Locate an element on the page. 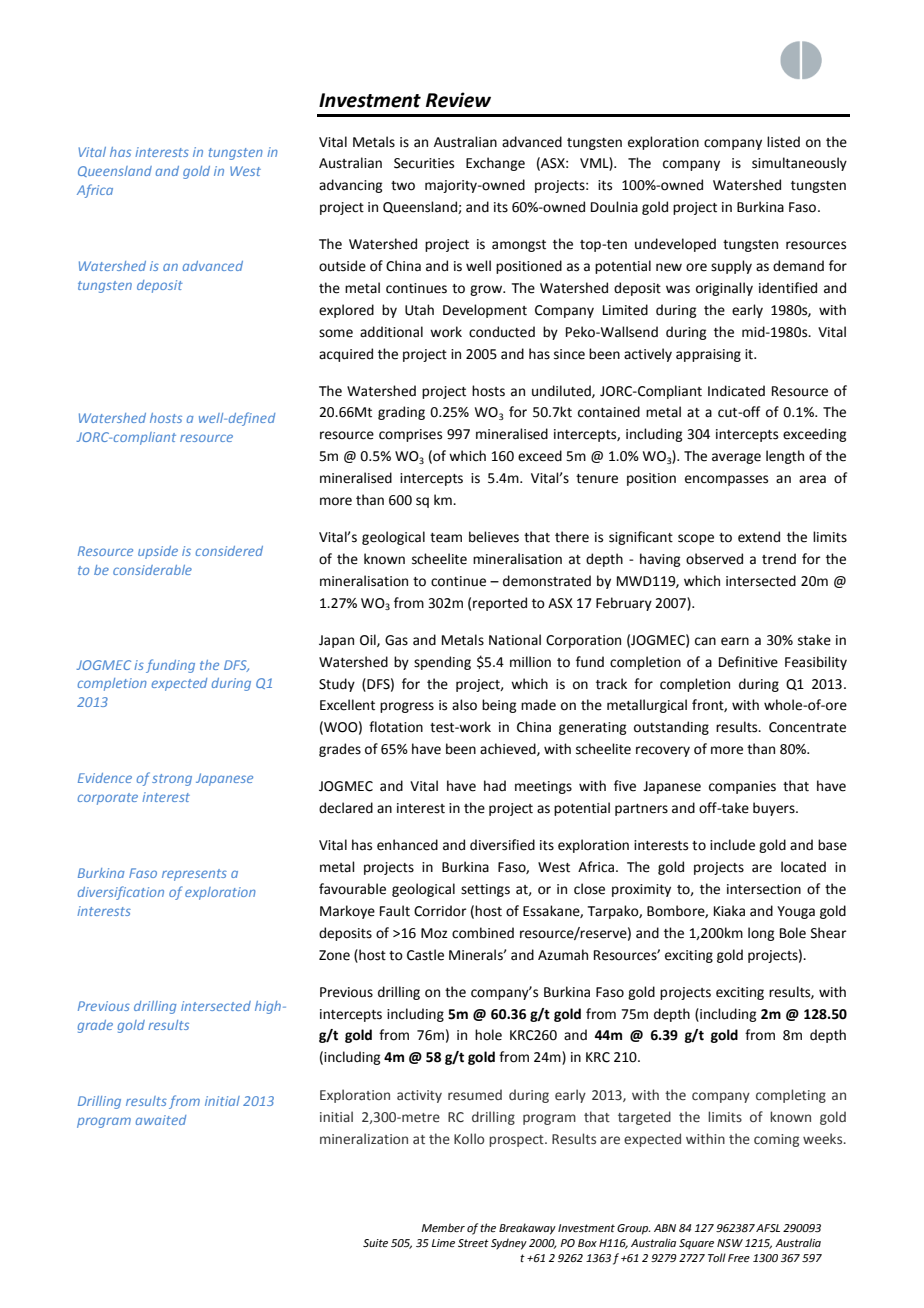  Definitive is located at coordinates (748, 662).
